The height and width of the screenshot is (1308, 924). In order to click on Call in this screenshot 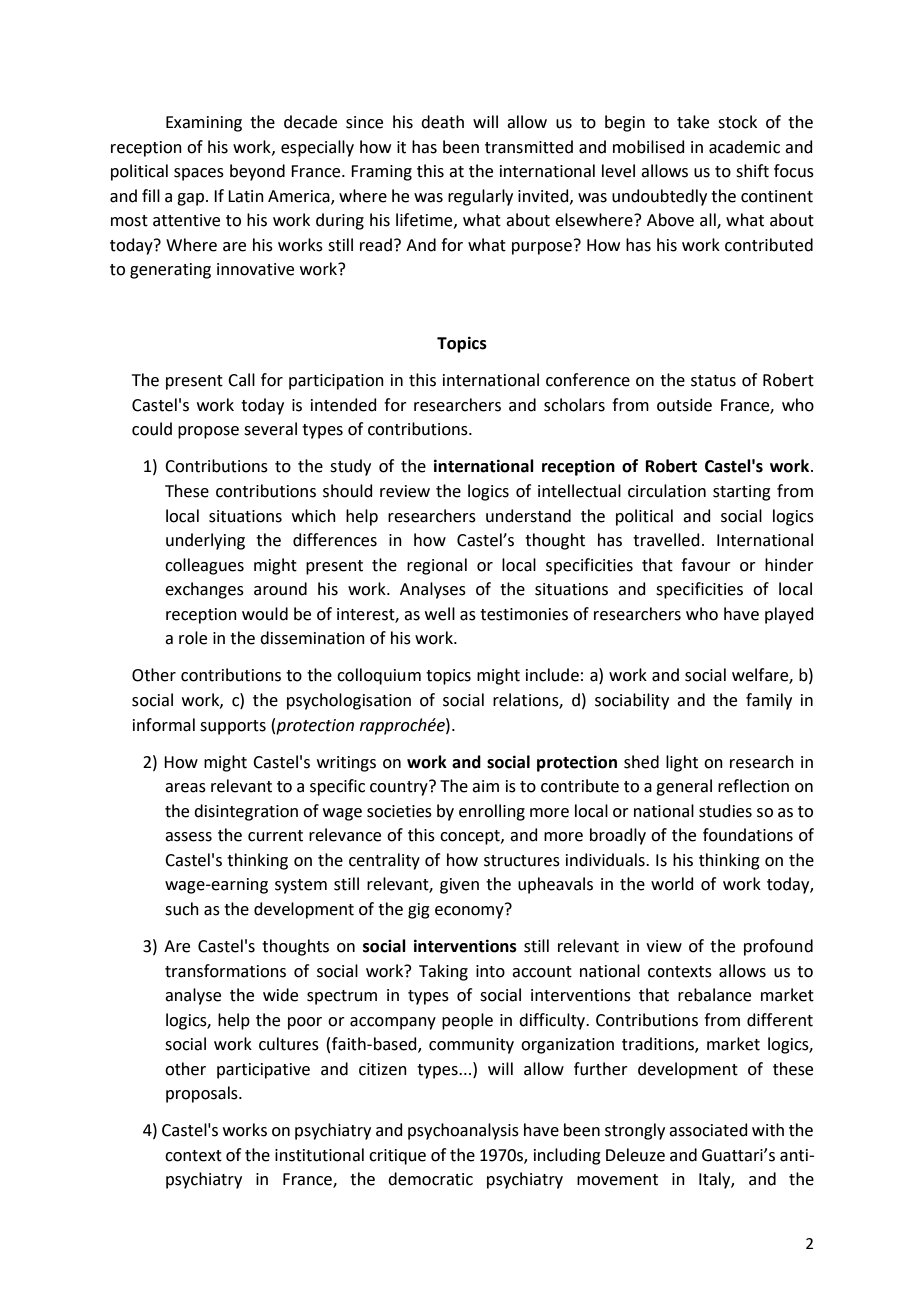, I will do `click(241, 380)`.
